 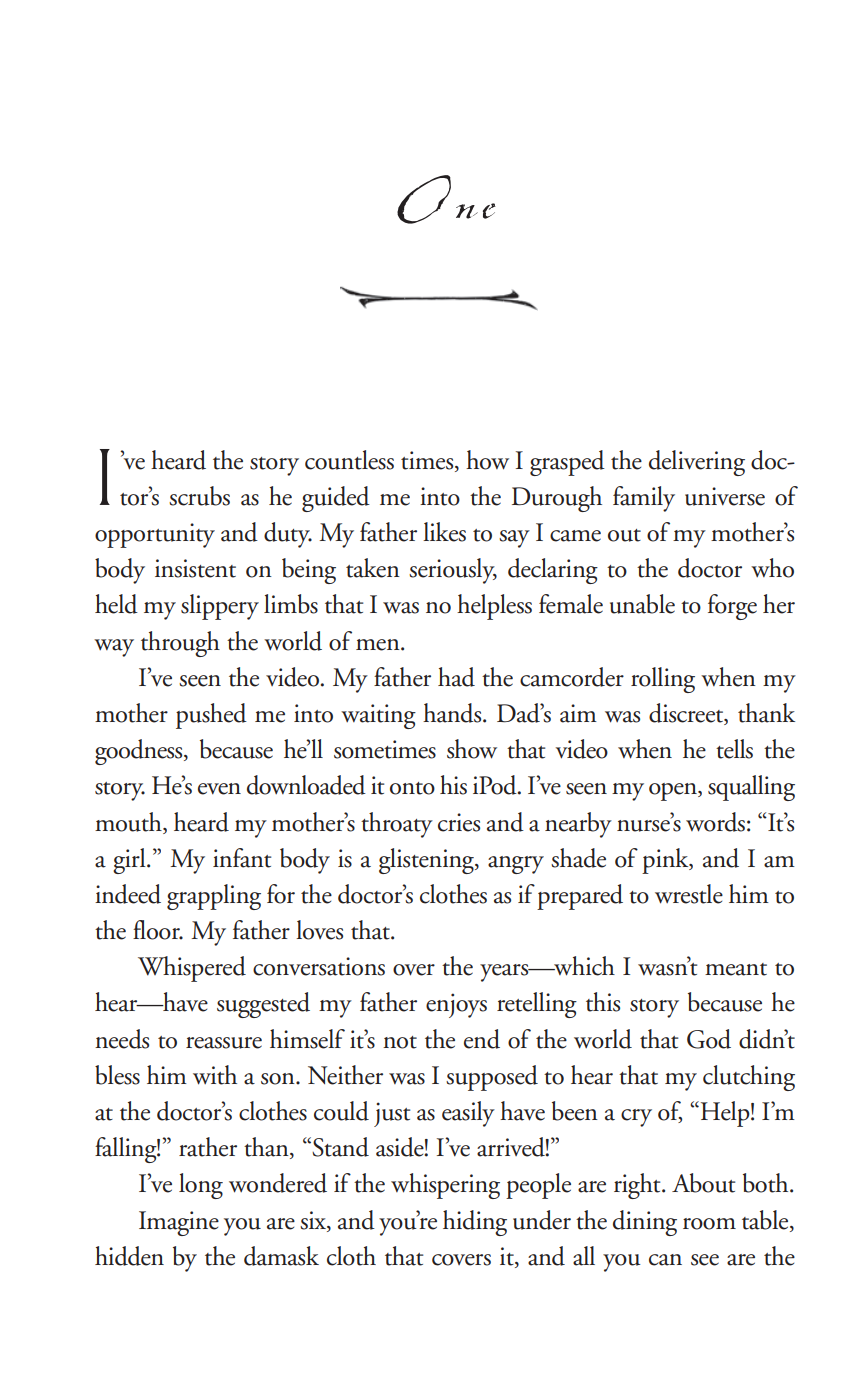 I want to click on cries, so click(x=459, y=822).
